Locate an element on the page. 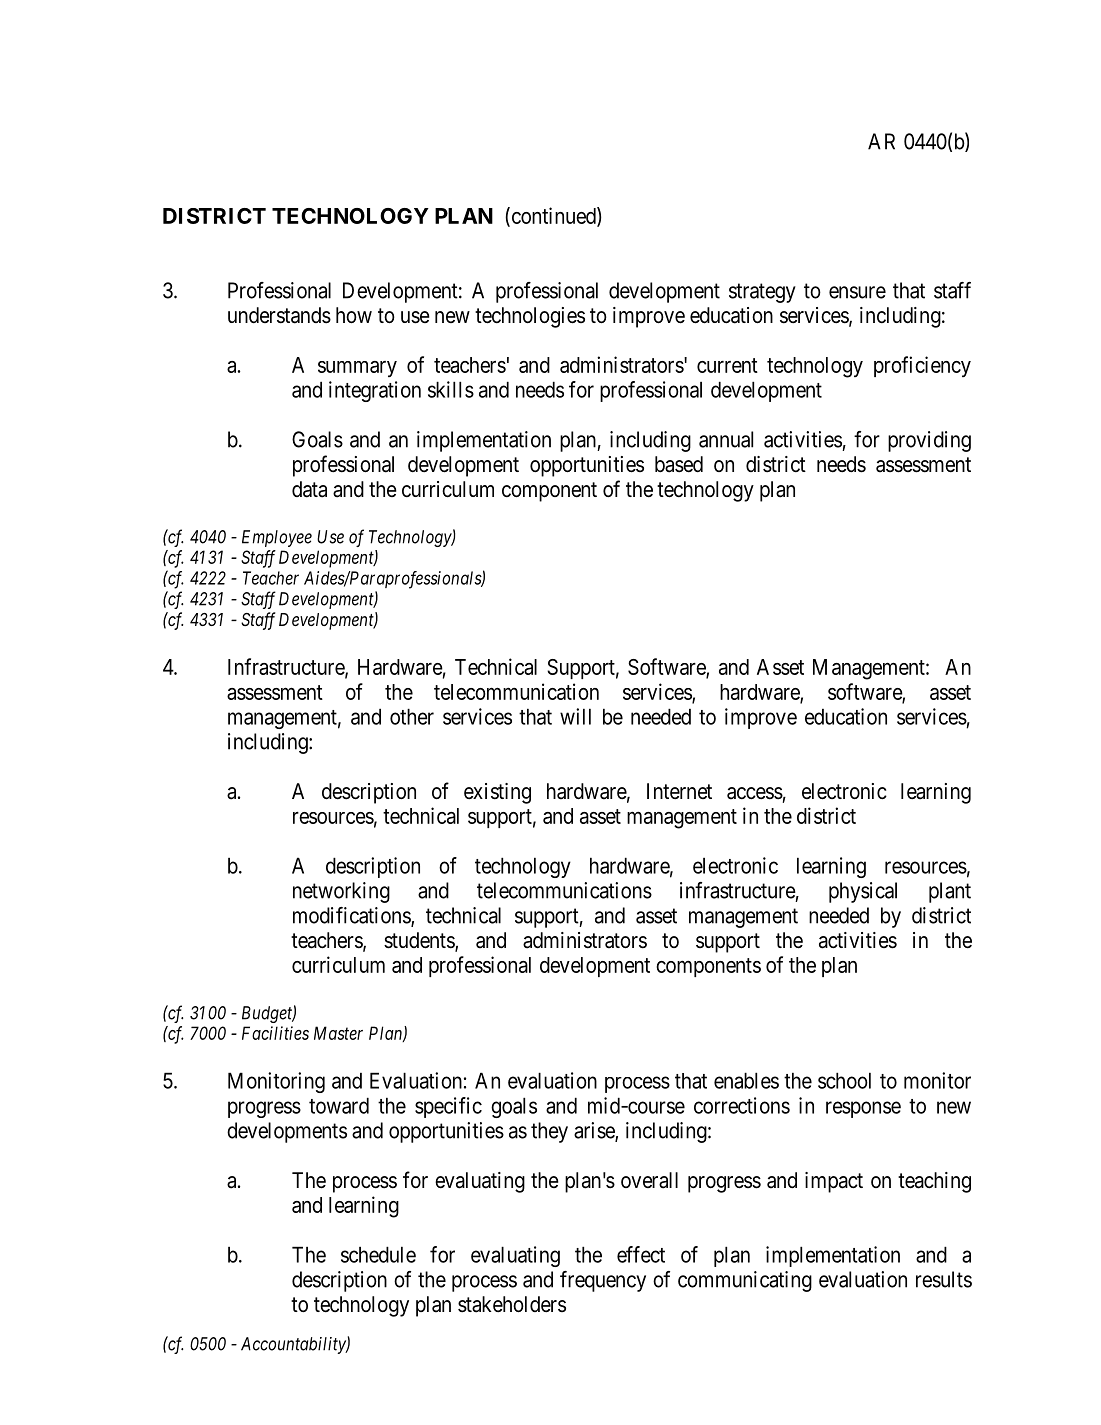 The height and width of the page is (1425, 1101). Internet is located at coordinates (679, 791).
